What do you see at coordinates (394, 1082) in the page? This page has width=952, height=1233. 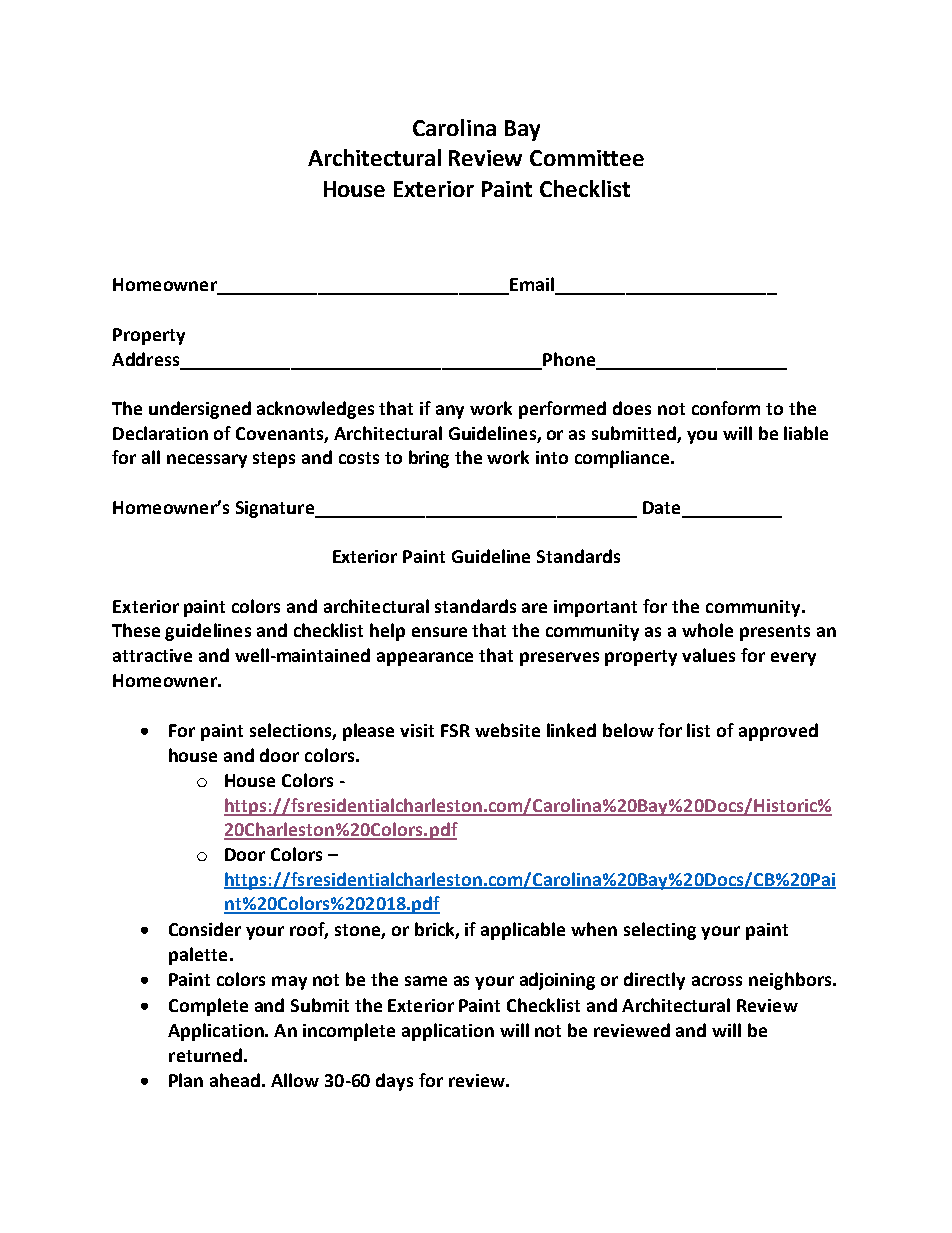 I see `days` at bounding box center [394, 1082].
